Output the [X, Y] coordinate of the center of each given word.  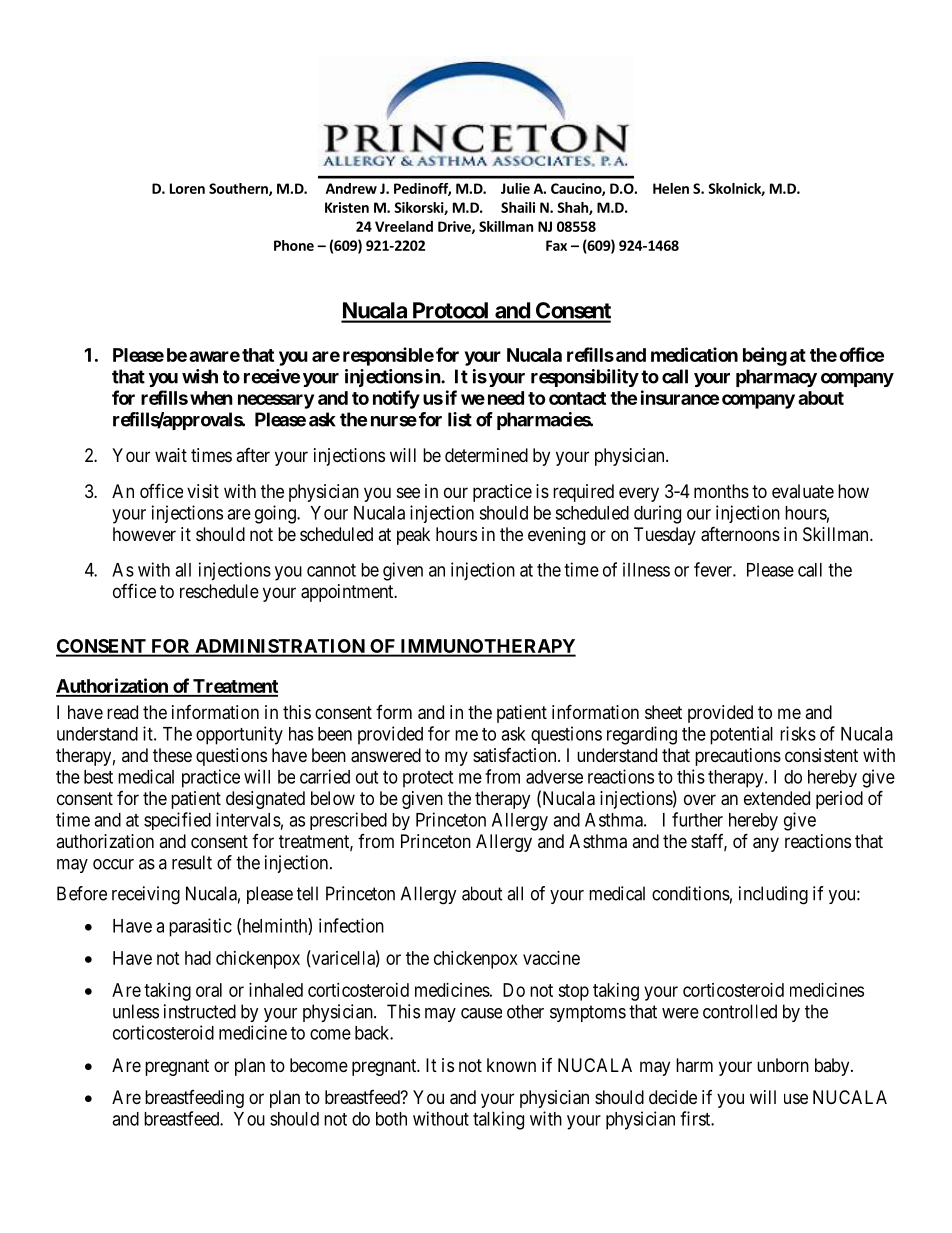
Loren [187, 188]
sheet [663, 712]
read [122, 712]
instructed [200, 1011]
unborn [783, 1065]
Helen [671, 188]
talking [498, 1120]
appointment [348, 593]
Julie [515, 188]
